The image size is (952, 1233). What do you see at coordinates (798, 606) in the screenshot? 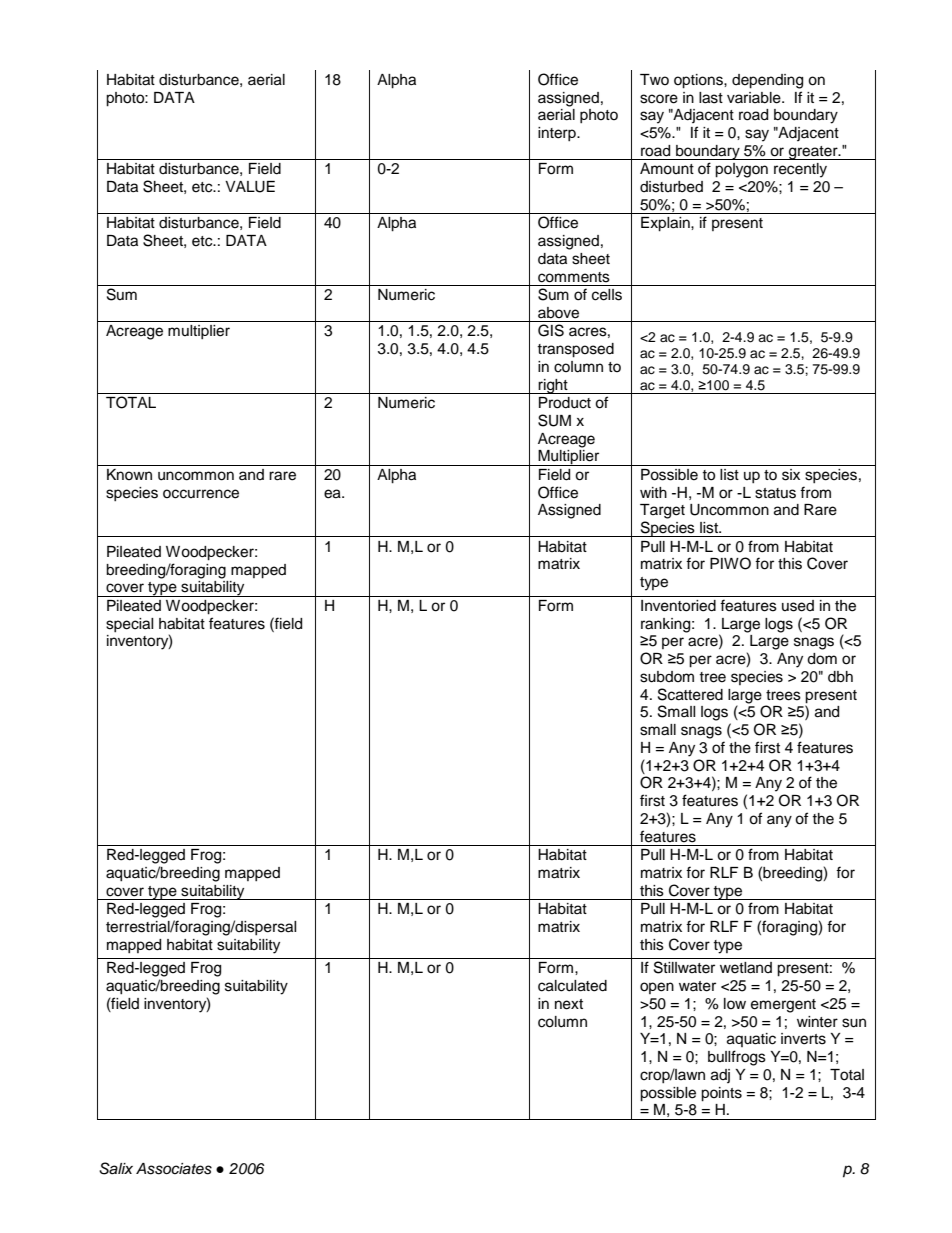
I see `used` at bounding box center [798, 606].
